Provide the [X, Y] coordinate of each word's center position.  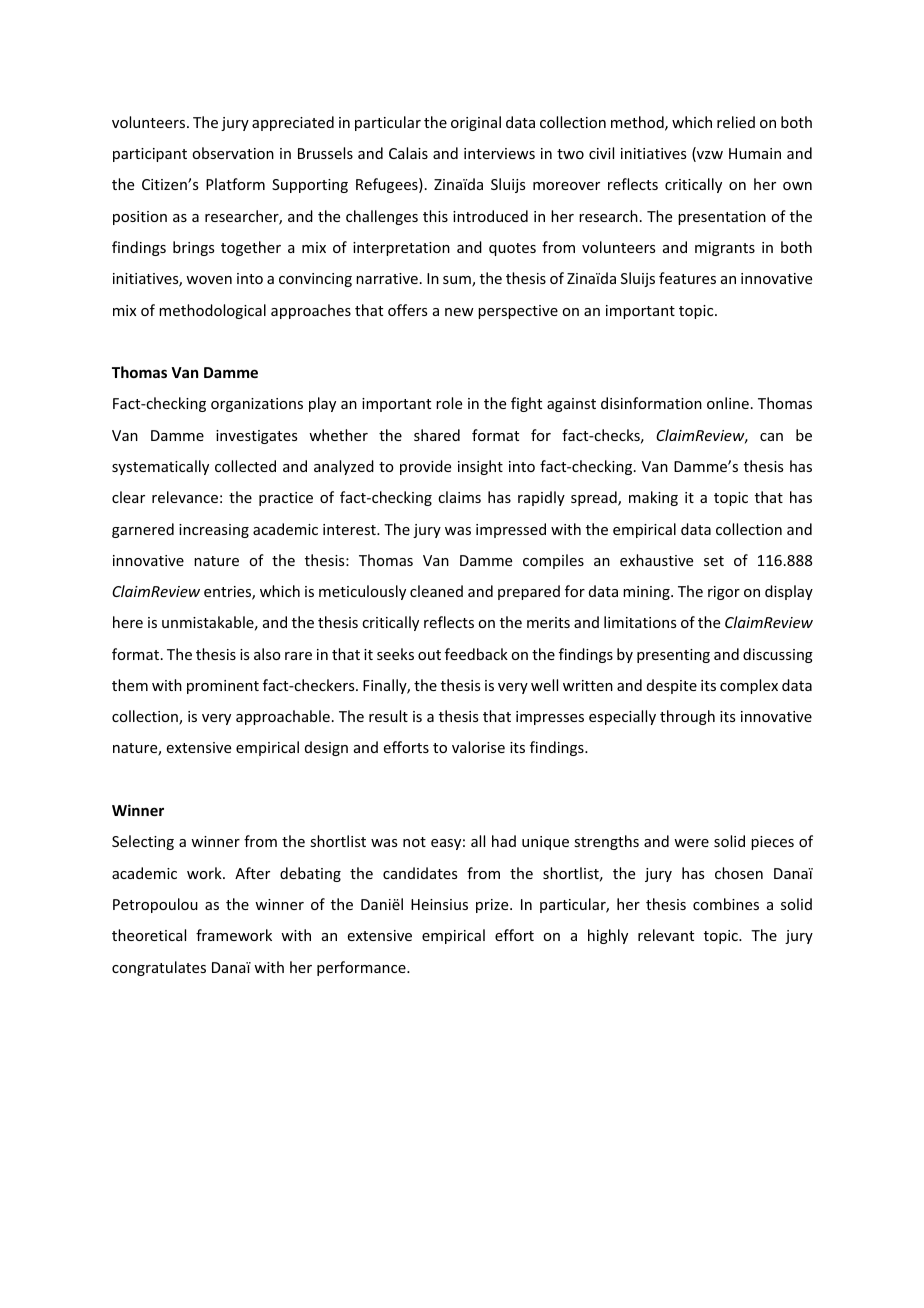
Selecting [143, 842]
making [653, 498]
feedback [476, 654]
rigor [724, 593]
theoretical [149, 935]
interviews [499, 153]
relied [736, 122]
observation [233, 153]
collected [245, 466]
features [687, 278]
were [691, 843]
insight [480, 467]
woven [209, 280]
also [267, 654]
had [504, 841]
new [459, 312]
